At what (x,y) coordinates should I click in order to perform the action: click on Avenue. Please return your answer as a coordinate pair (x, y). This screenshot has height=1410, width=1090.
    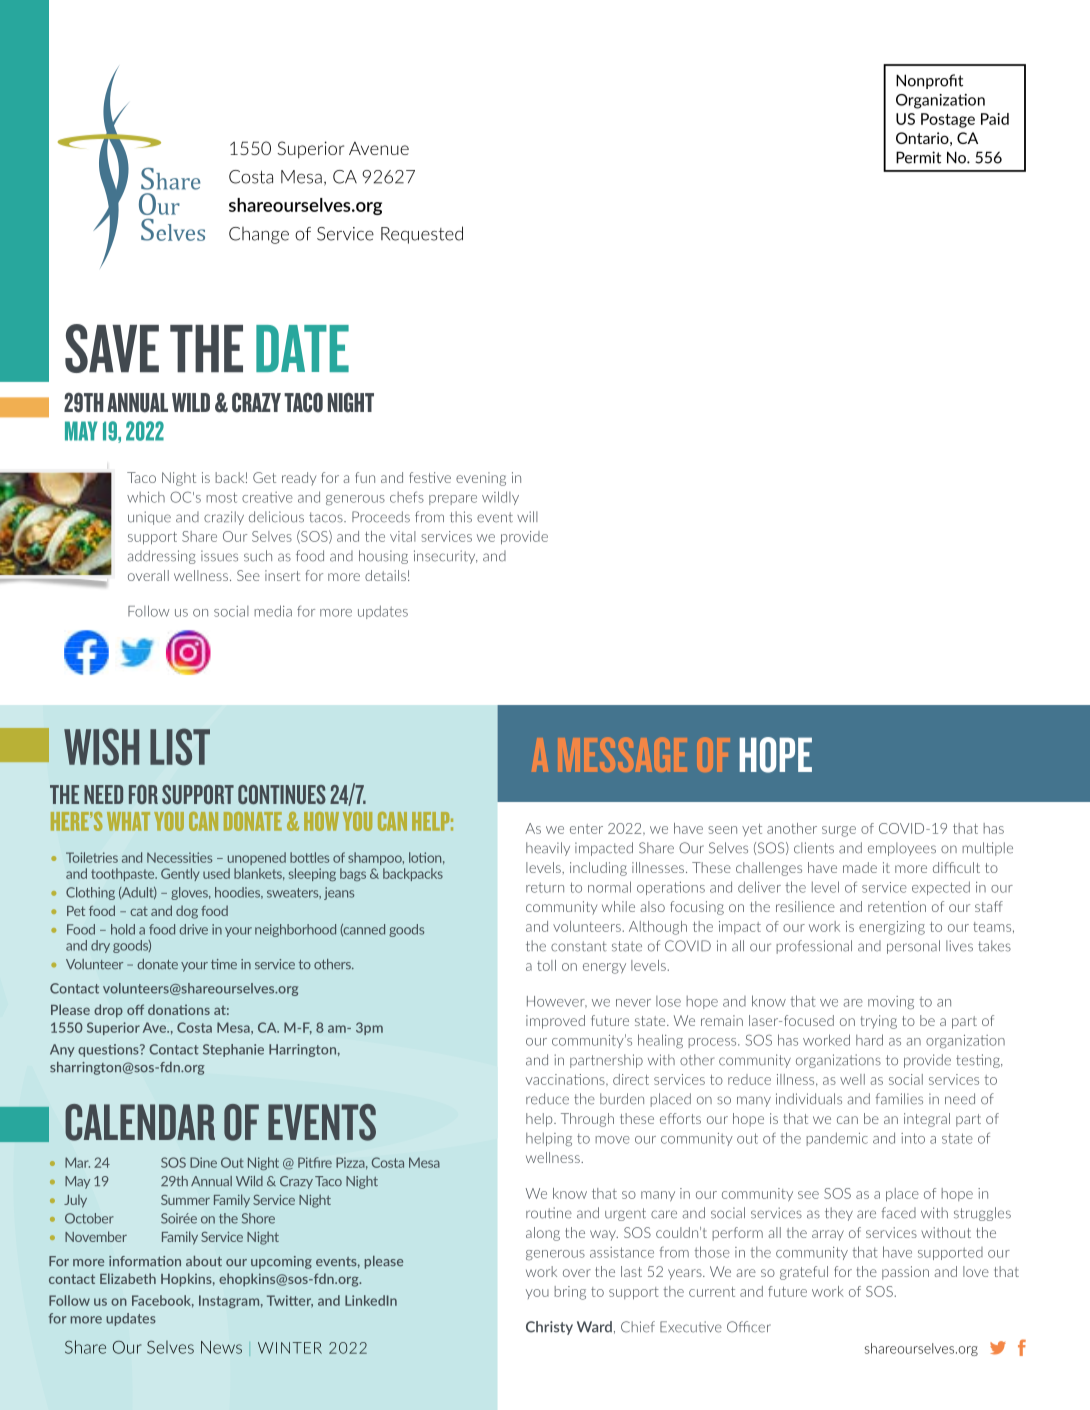
    Looking at the image, I should click on (379, 148).
